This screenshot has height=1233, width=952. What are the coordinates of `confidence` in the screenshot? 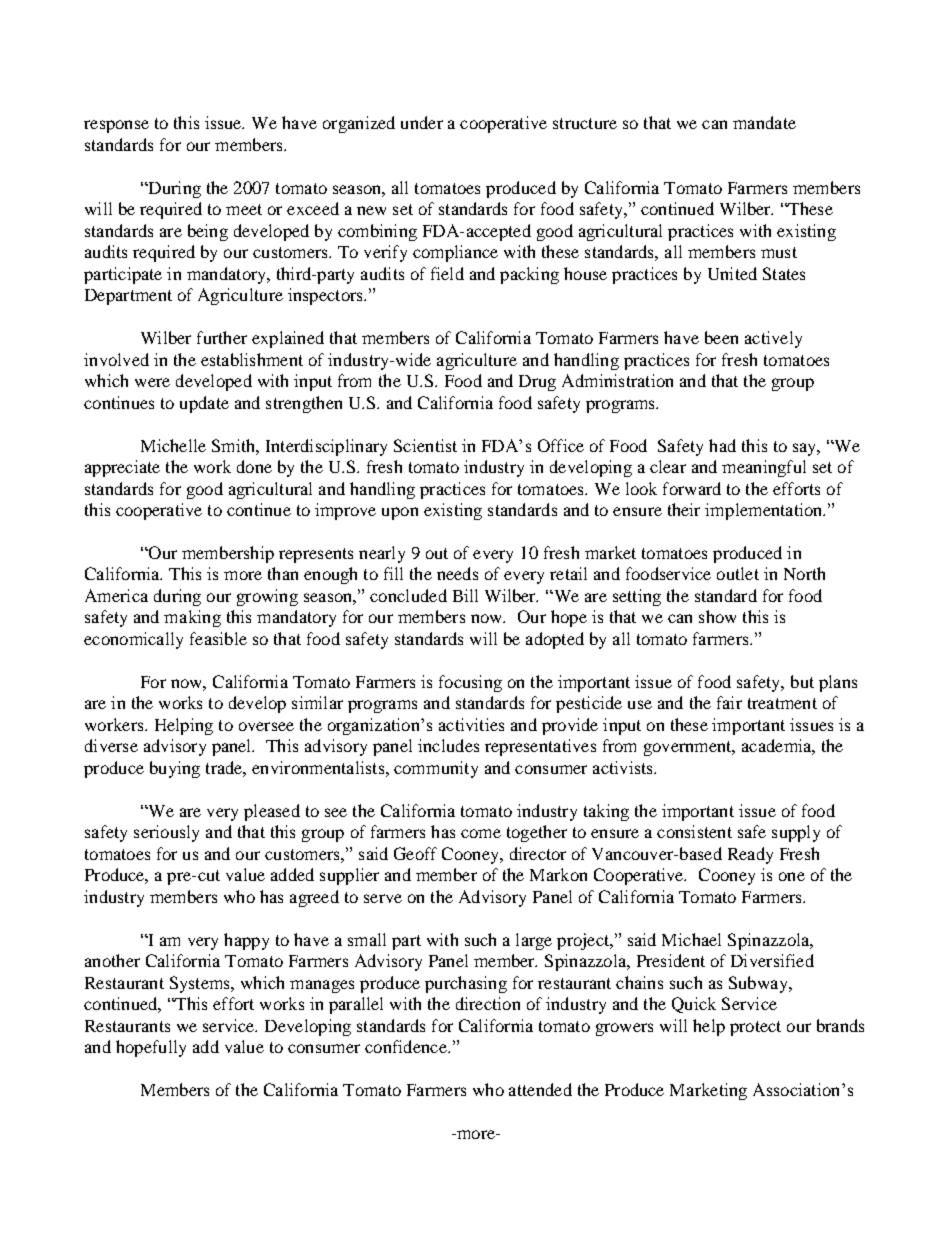 It's located at (407, 1046).
